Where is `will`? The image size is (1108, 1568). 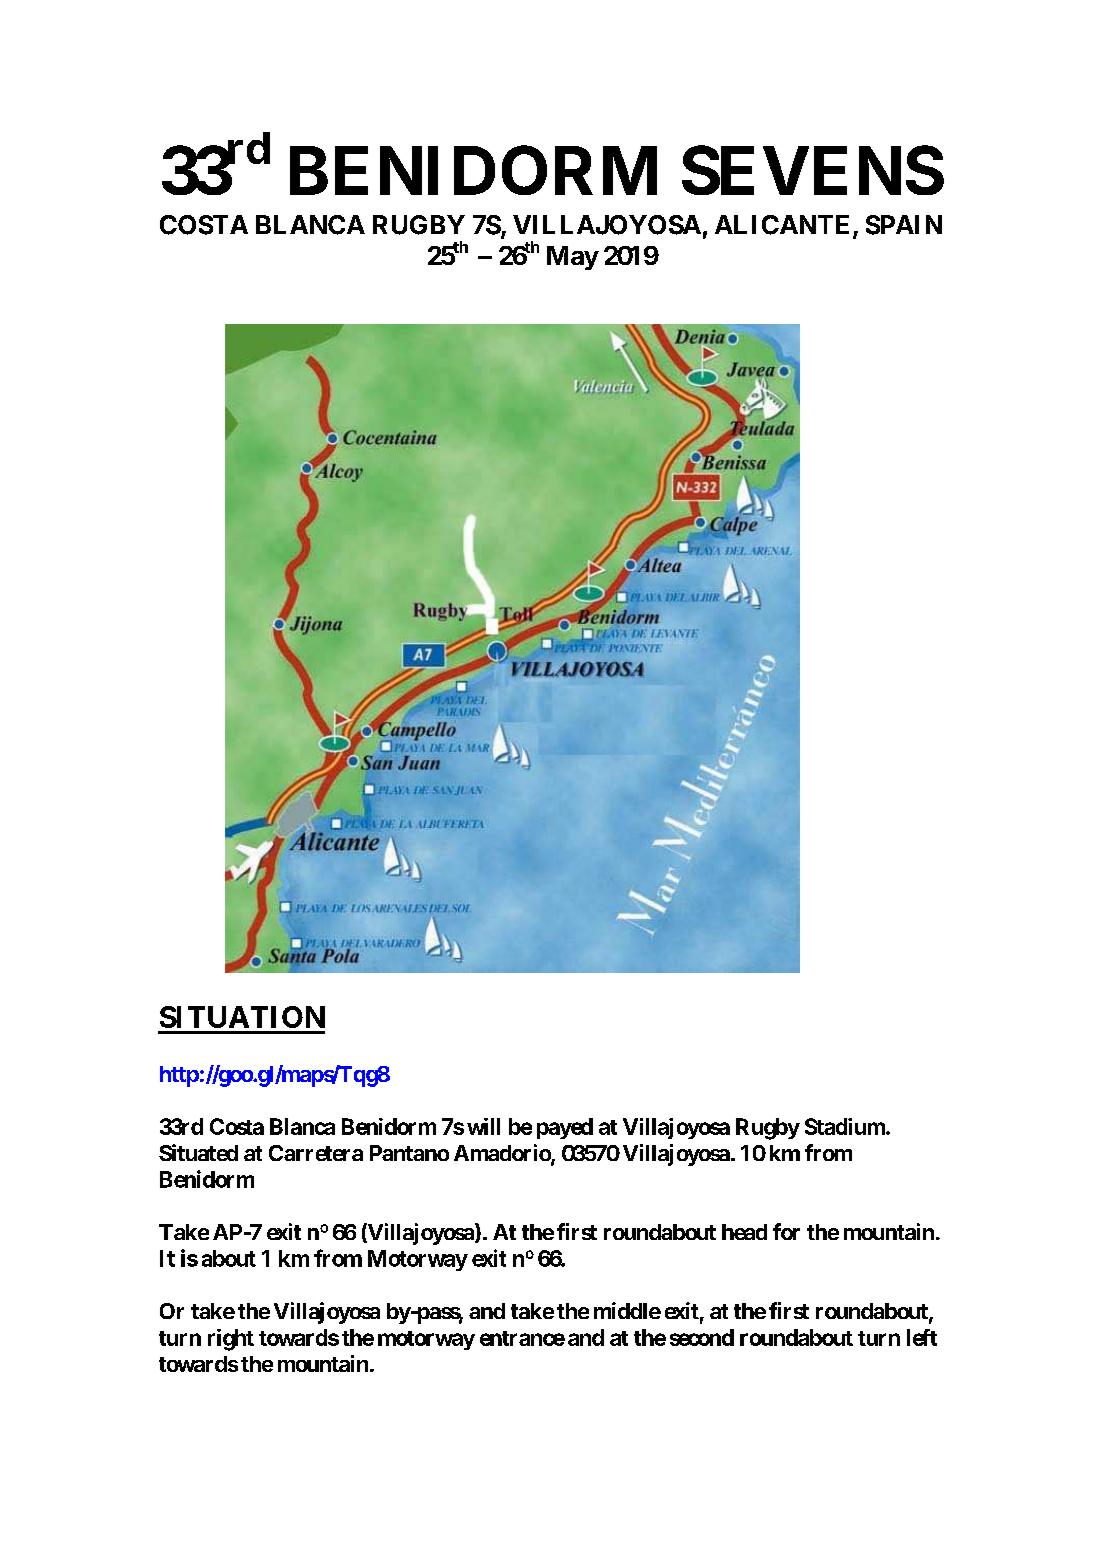
will is located at coordinates (483, 1126).
